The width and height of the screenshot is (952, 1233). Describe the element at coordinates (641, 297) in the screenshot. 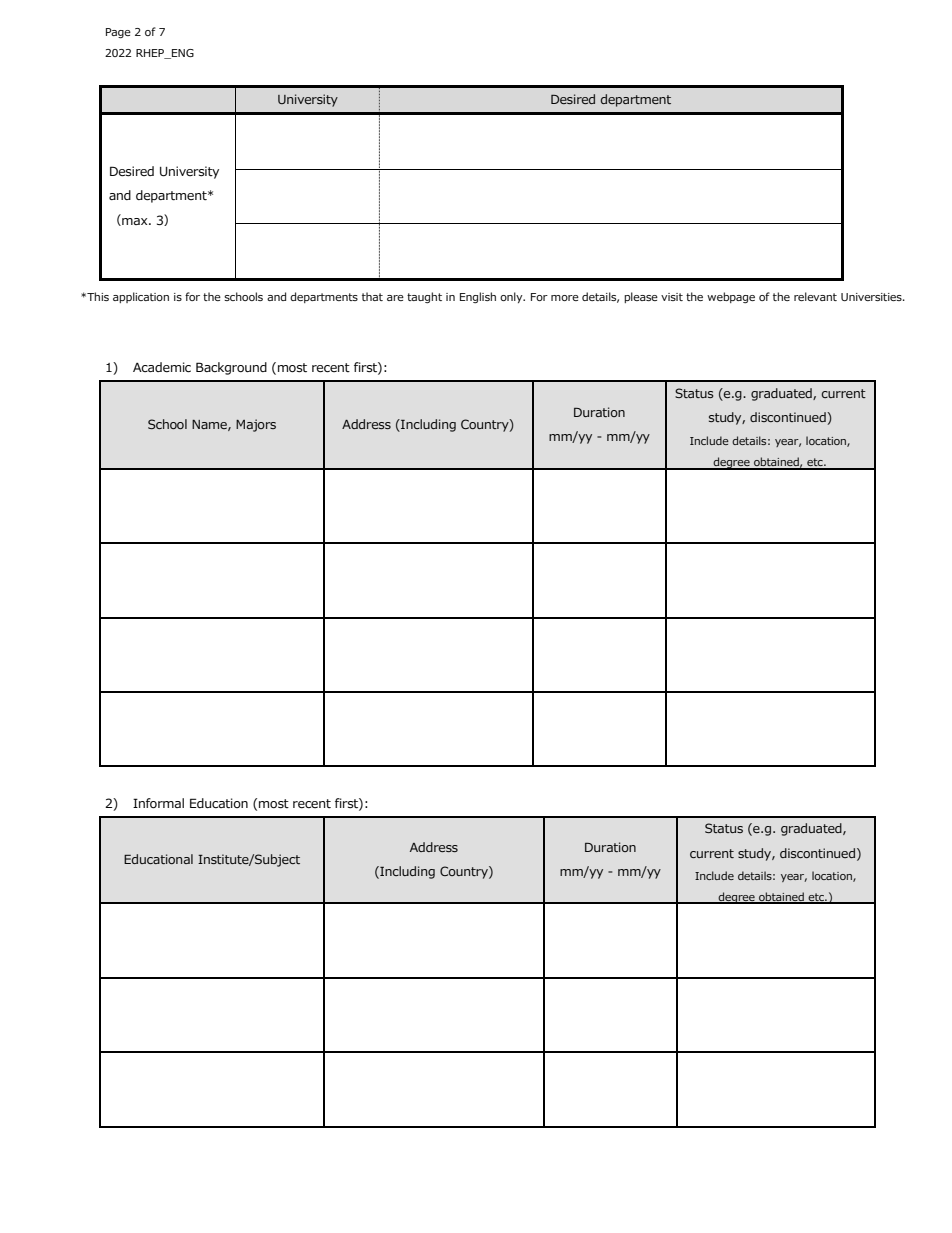

I see `please` at that location.
